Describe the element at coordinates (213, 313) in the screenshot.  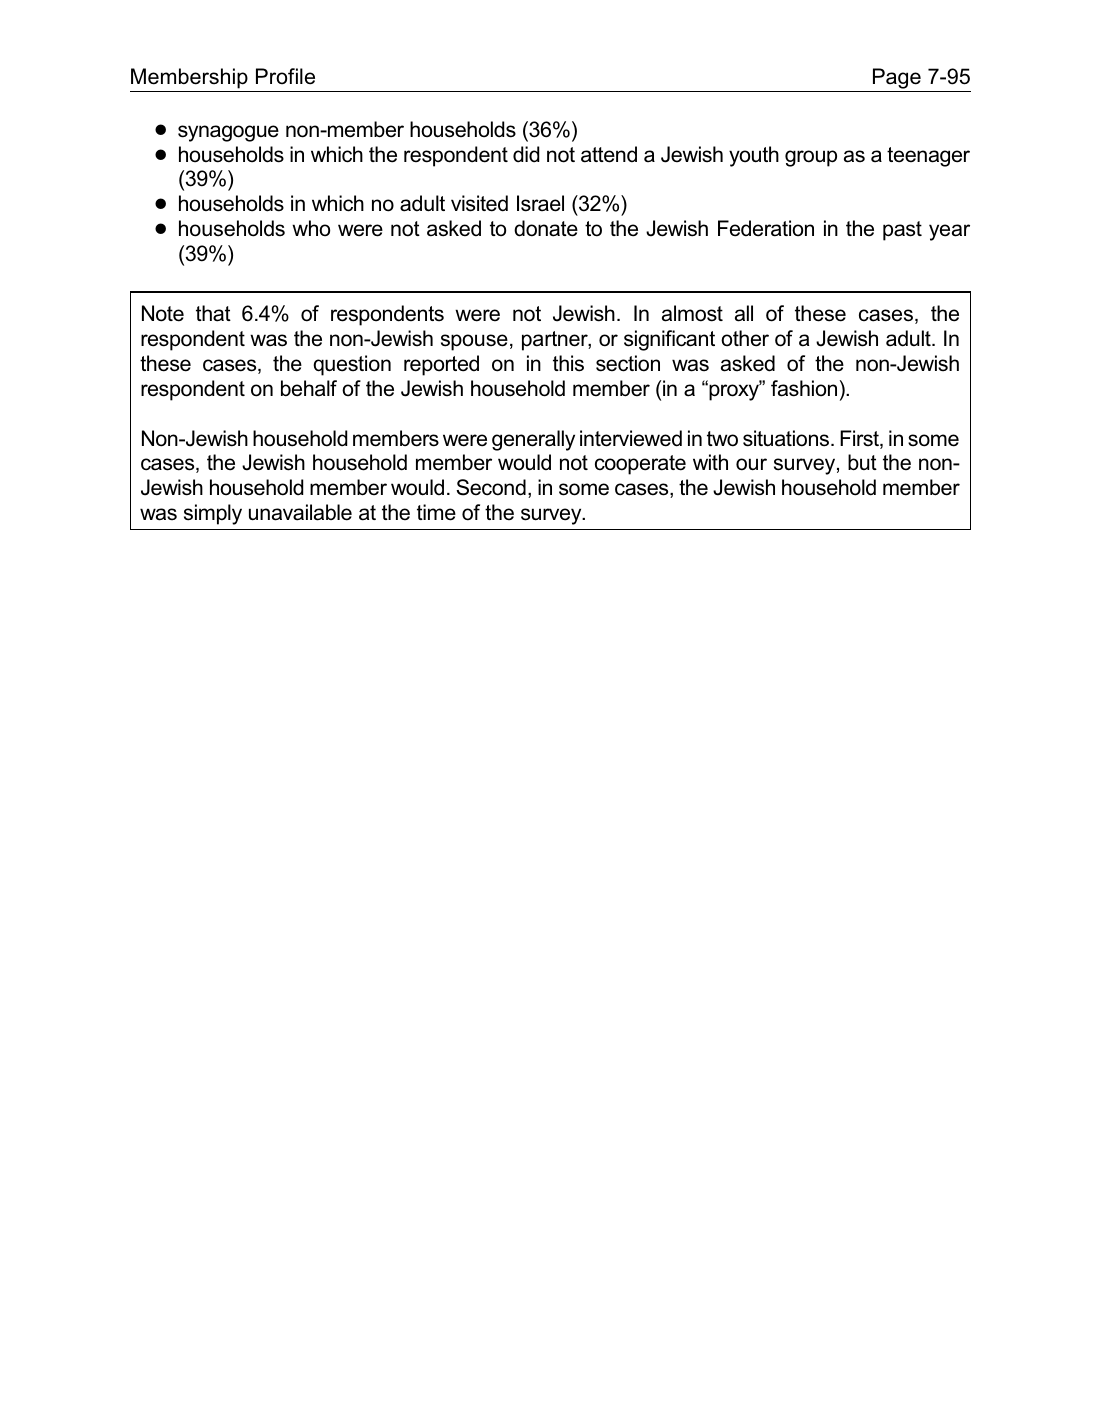
I see `that` at that location.
